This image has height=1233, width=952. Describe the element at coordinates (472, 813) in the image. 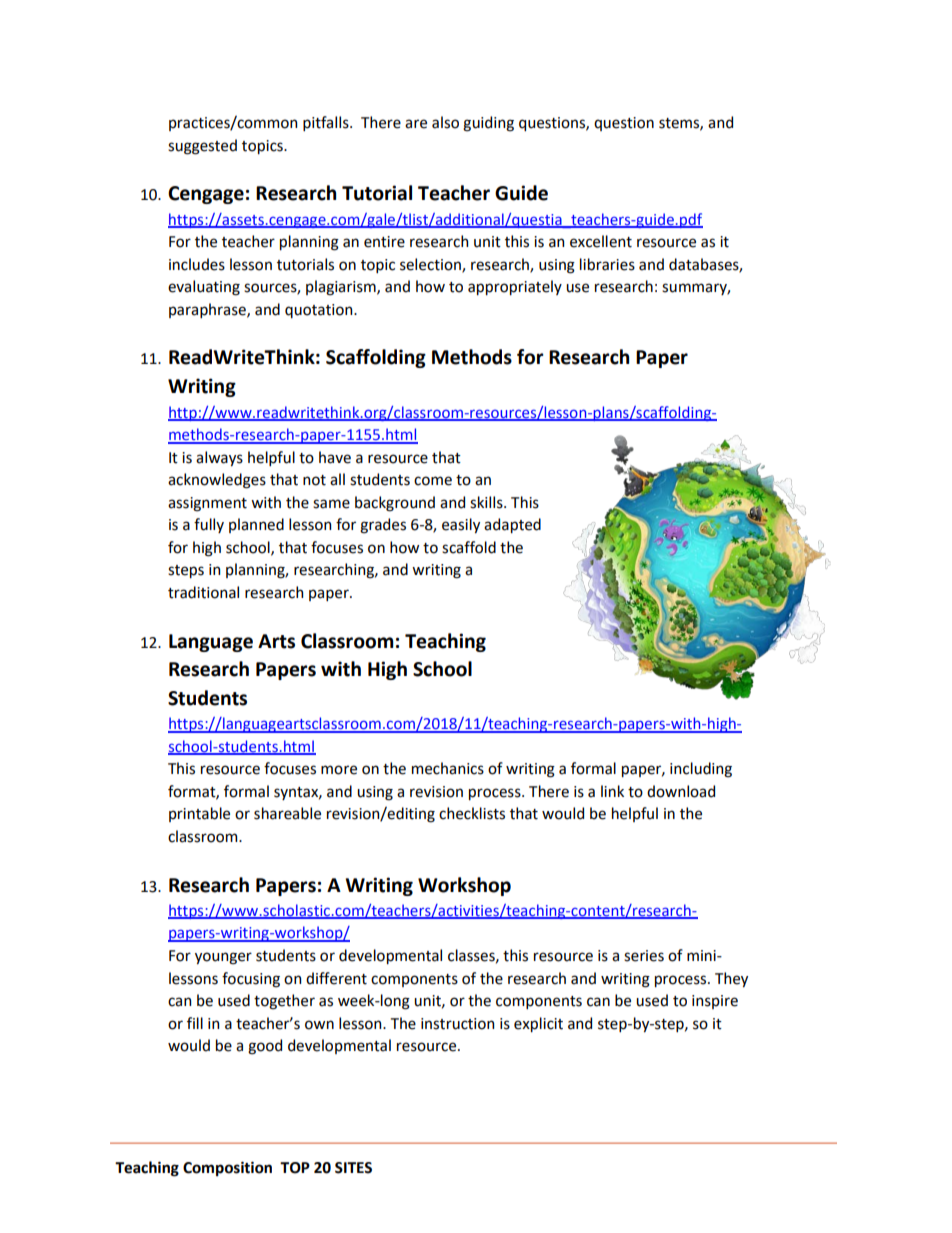

I see `checklists` at that location.
